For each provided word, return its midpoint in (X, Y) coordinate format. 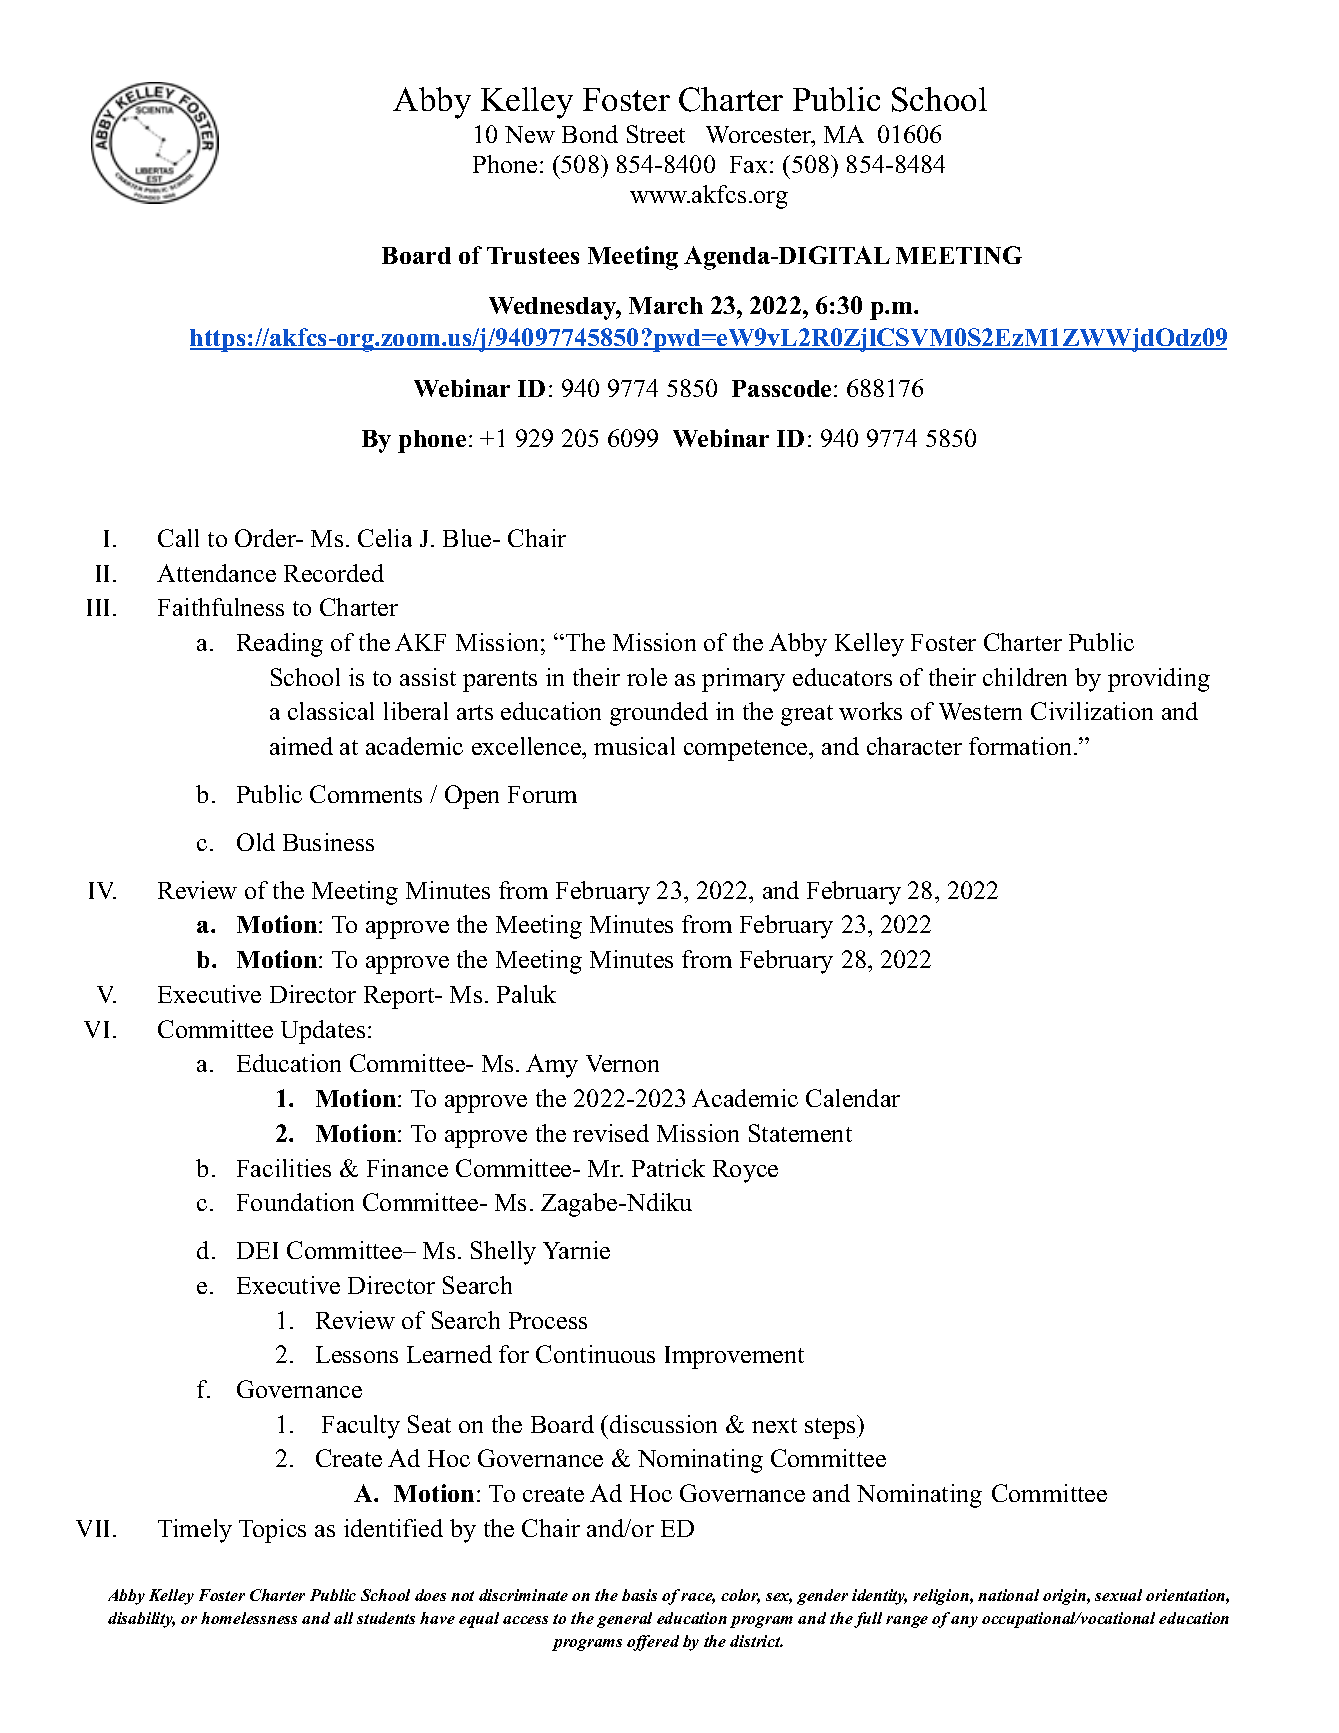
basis (639, 1595)
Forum (542, 794)
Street (656, 134)
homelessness (249, 1618)
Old (256, 842)
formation (1020, 746)
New (530, 134)
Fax (750, 164)
